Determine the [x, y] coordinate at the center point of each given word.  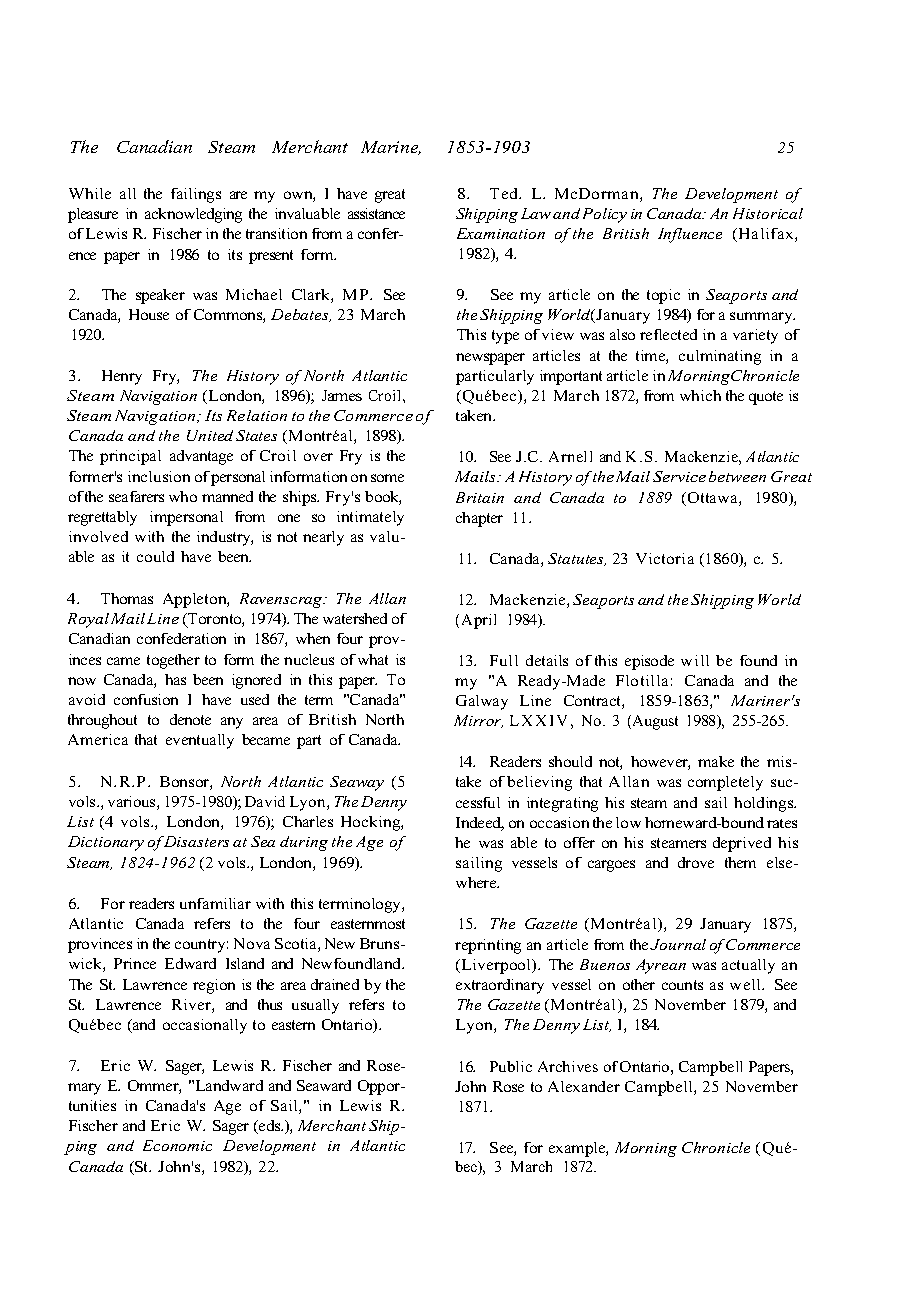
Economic [177, 1145]
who [183, 496]
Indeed [480, 824]
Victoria [665, 558]
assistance [376, 213]
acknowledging [193, 215]
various [133, 803]
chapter [479, 519]
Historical [768, 213]
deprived [742, 844]
